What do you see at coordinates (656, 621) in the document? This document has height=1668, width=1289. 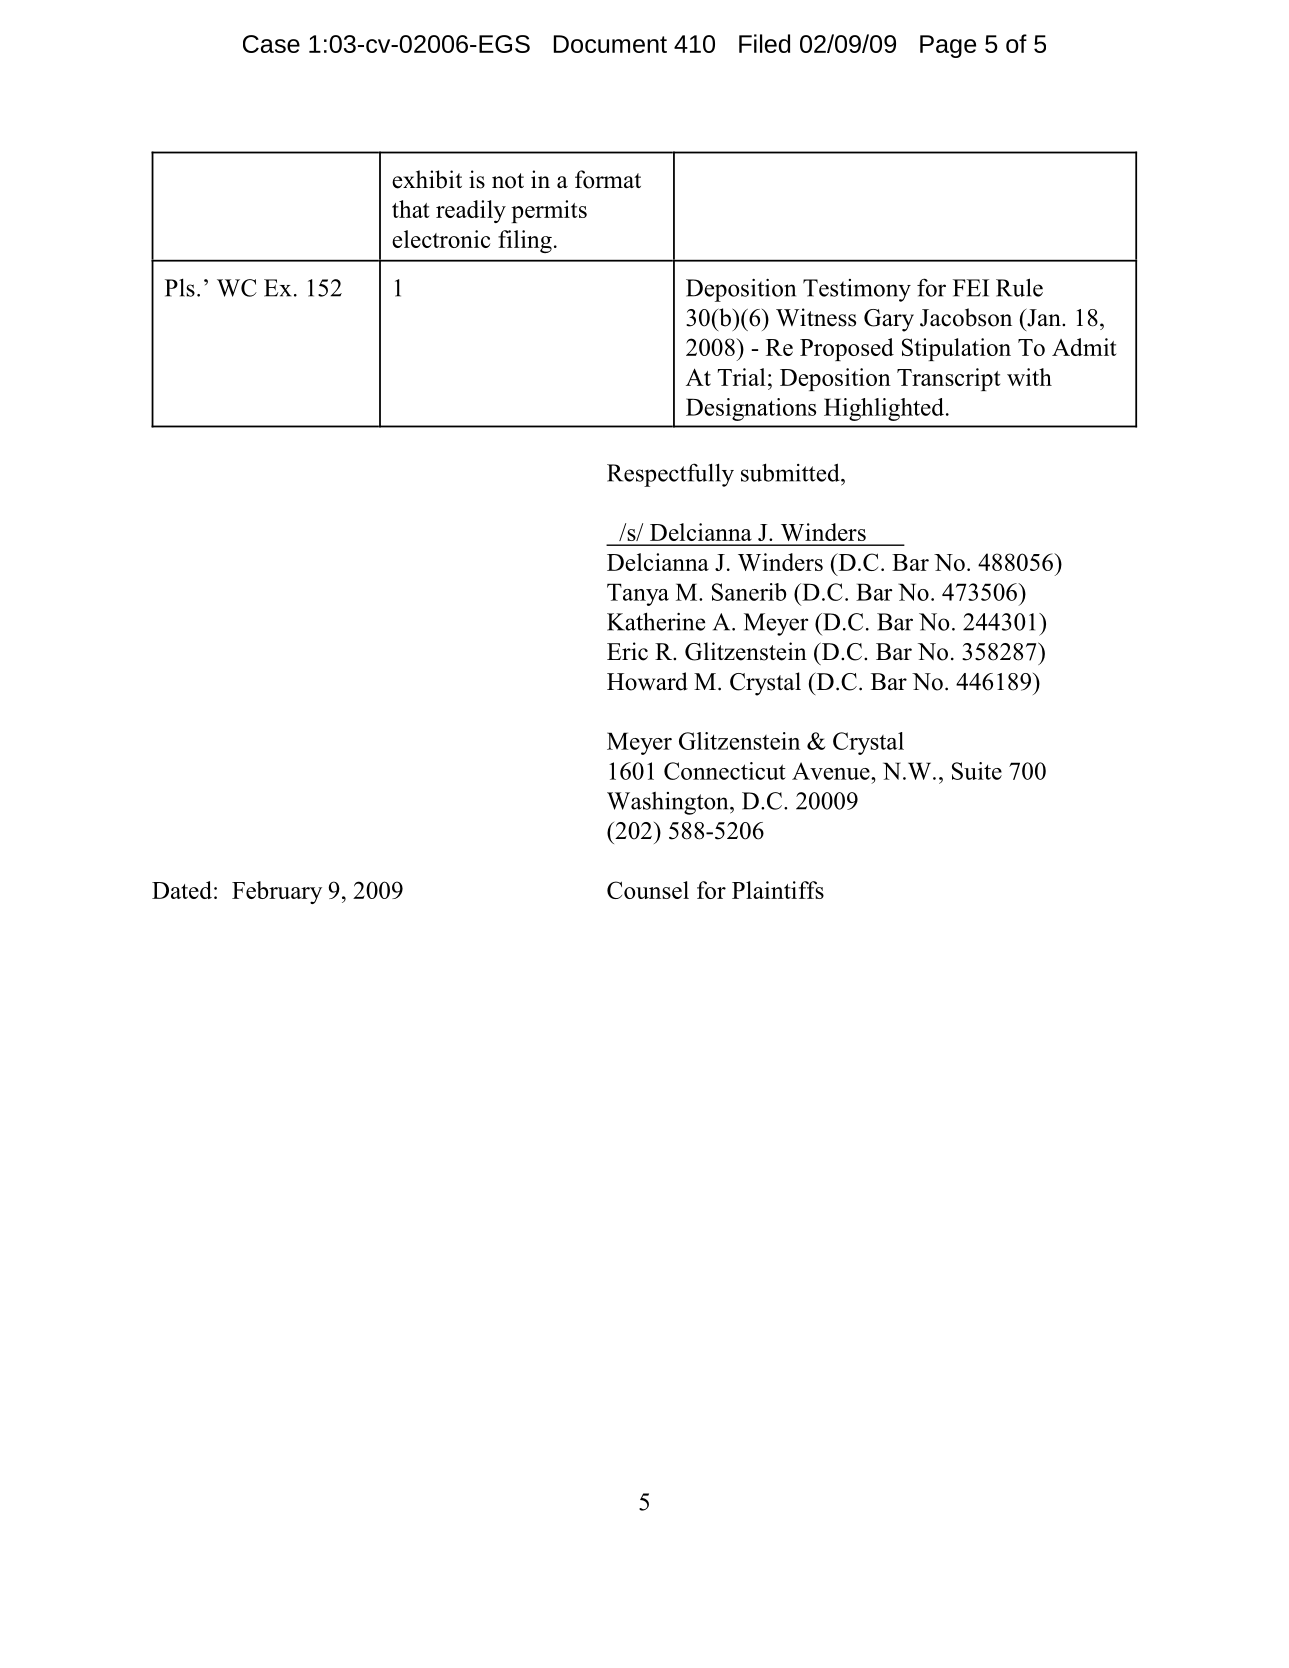 I see `Katherine` at bounding box center [656, 621].
